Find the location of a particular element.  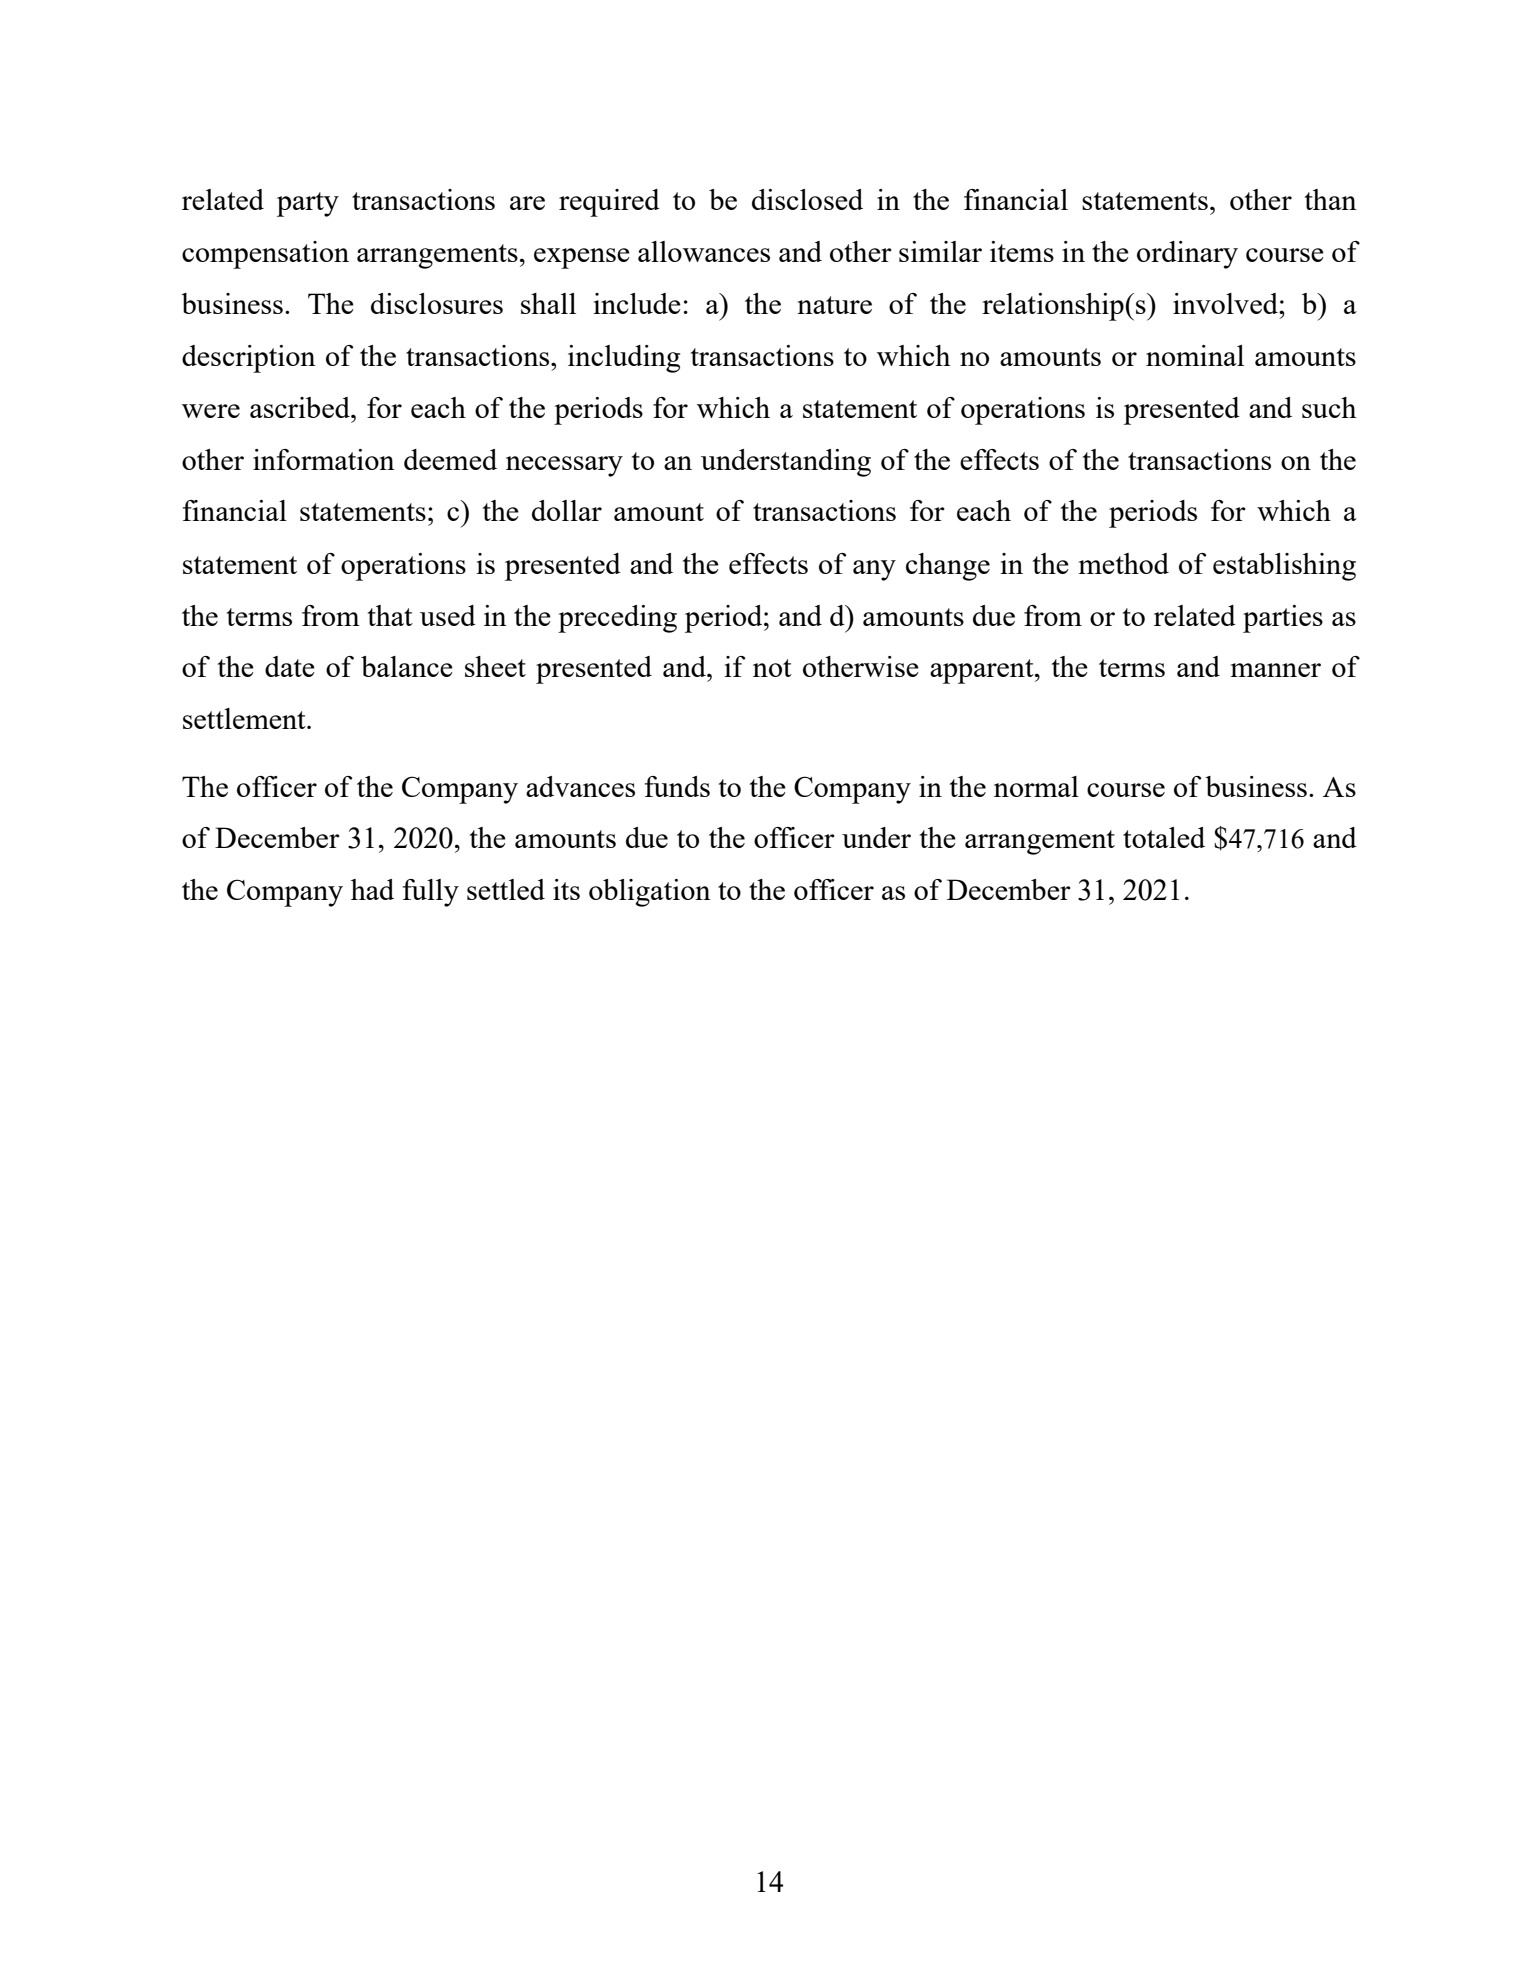

disclosed is located at coordinates (807, 199).
